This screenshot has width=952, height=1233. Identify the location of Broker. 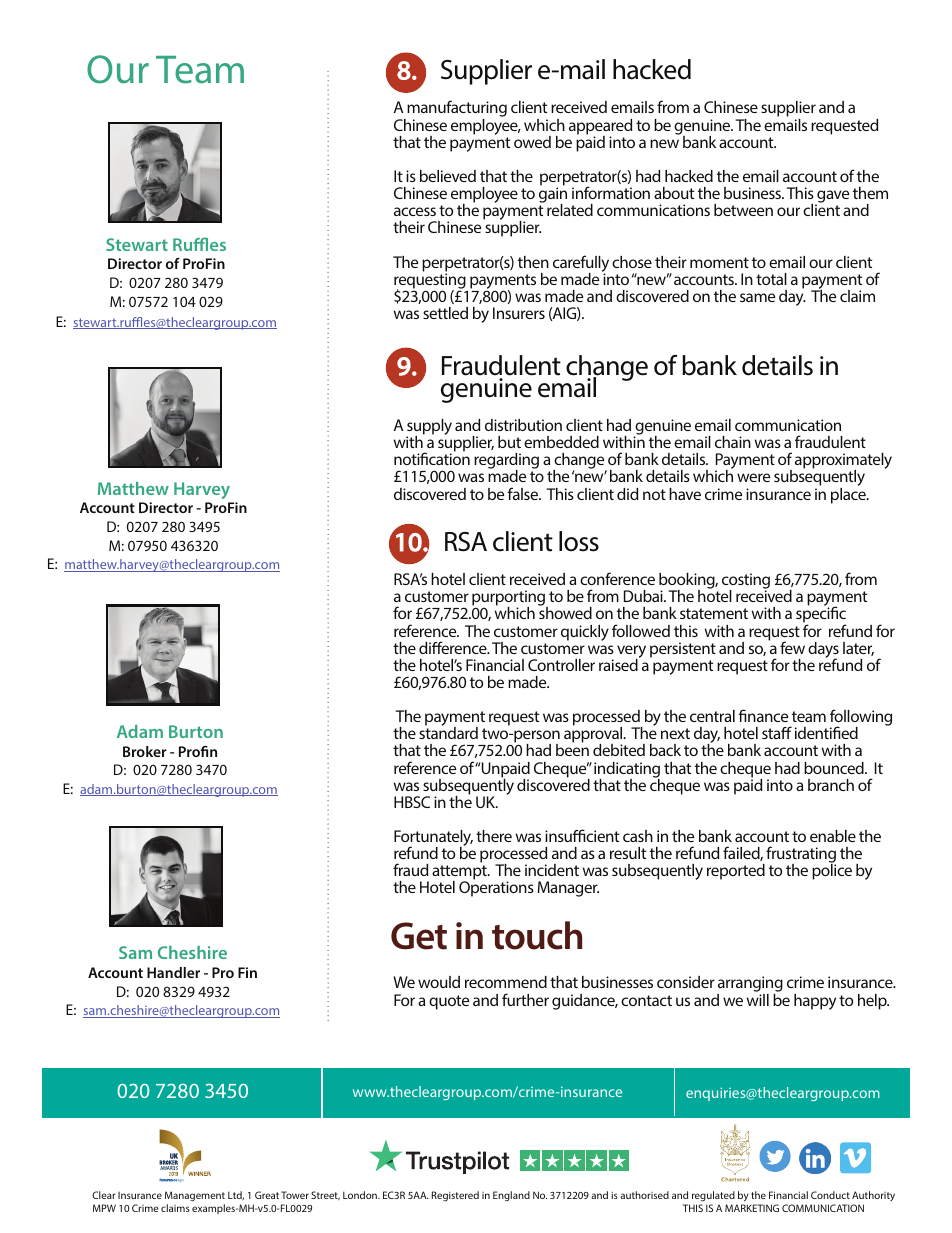
(145, 751).
